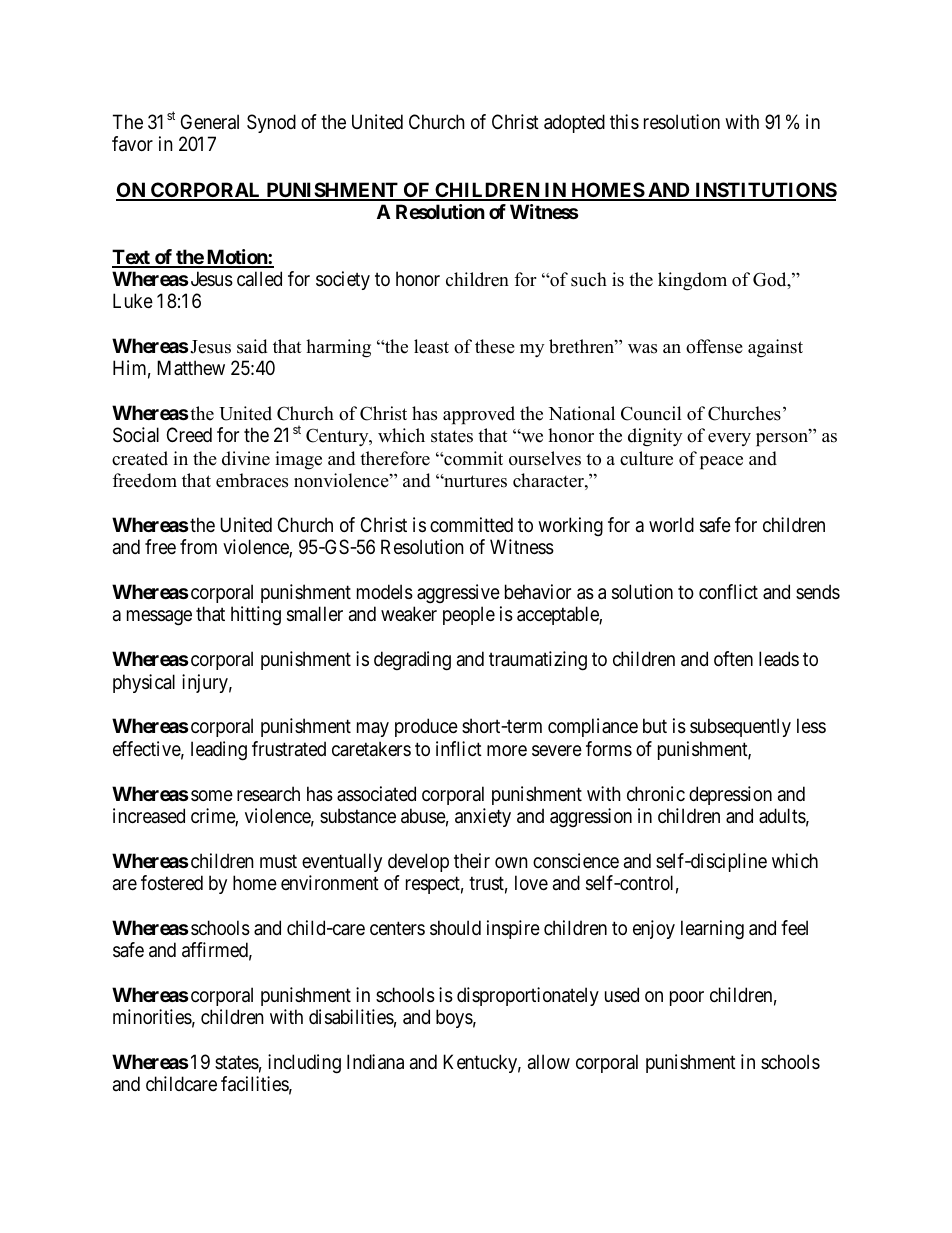 This document has height=1233, width=952. Describe the element at coordinates (624, 121) in the document. I see `this` at that location.
